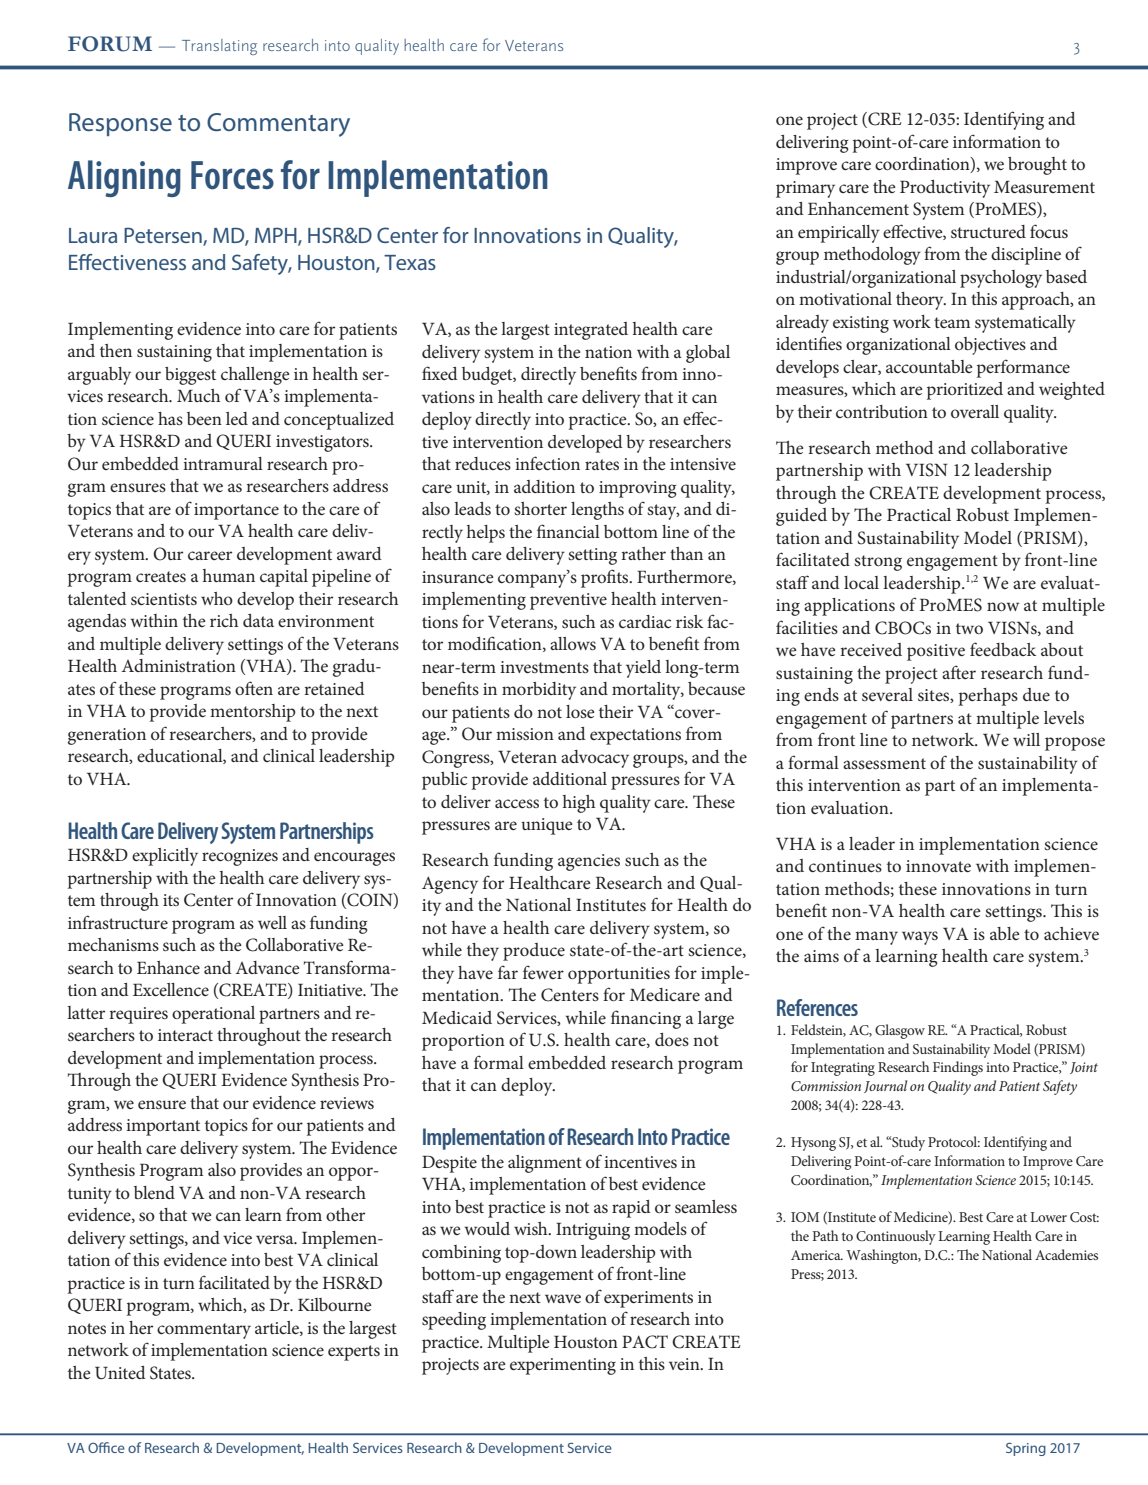 This screenshot has height=1485, width=1148. I want to click on recognizes, so click(240, 857).
